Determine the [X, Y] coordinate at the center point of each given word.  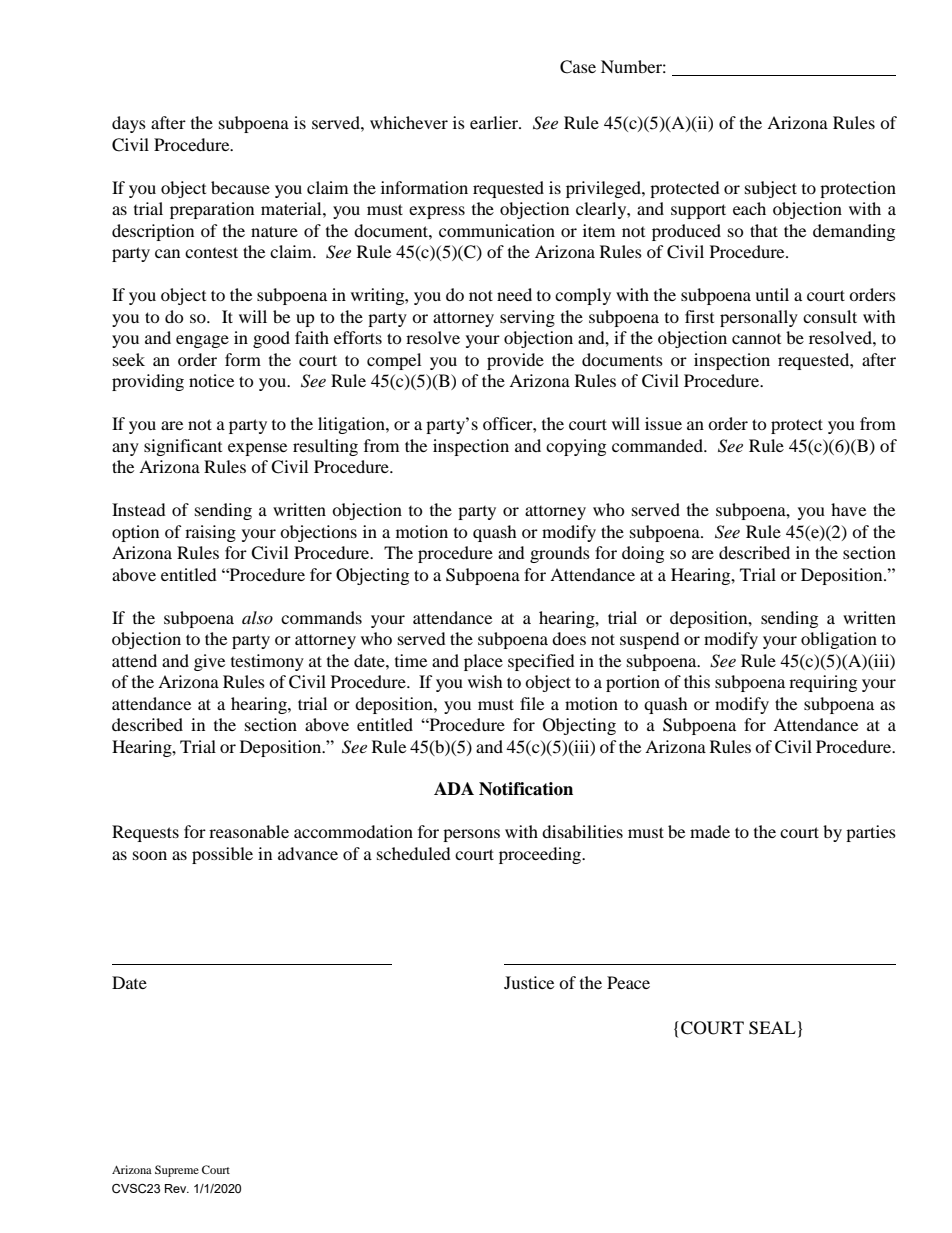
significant [183, 447]
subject [771, 189]
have [848, 509]
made [710, 831]
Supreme [177, 1171]
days [129, 124]
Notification [526, 789]
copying [576, 447]
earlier [495, 122]
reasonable [249, 831]
